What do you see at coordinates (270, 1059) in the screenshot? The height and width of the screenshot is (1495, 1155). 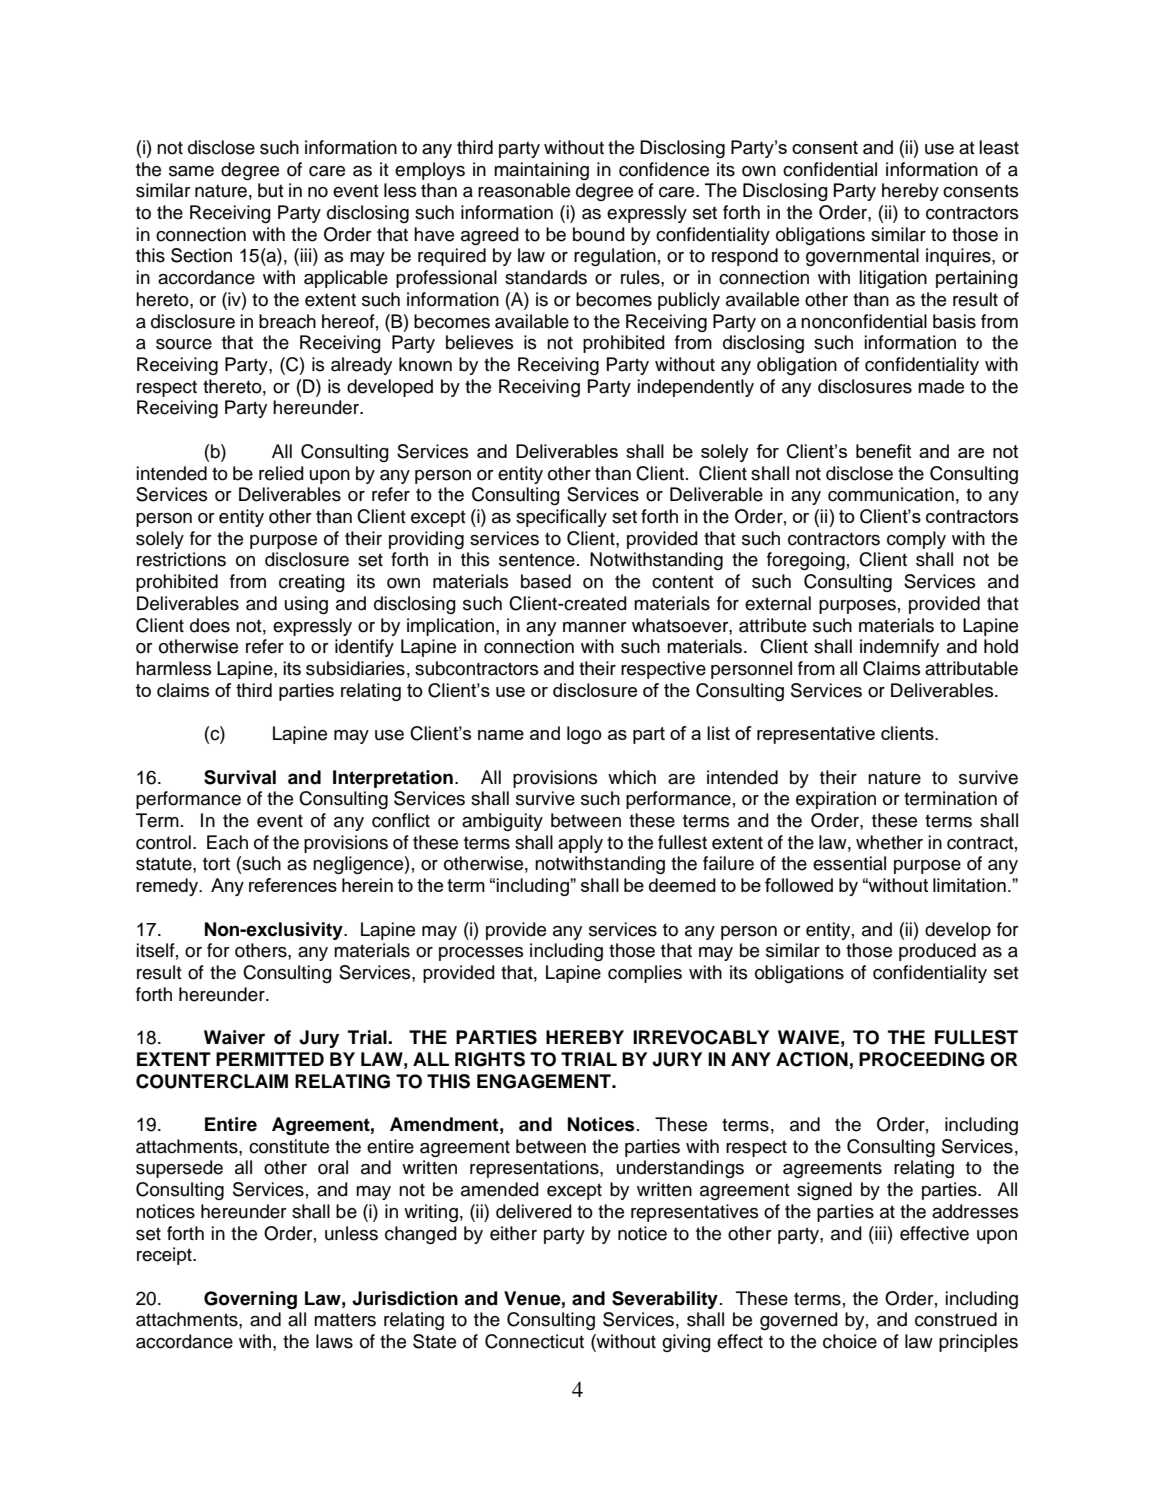 I see `PERMITTED` at bounding box center [270, 1059].
